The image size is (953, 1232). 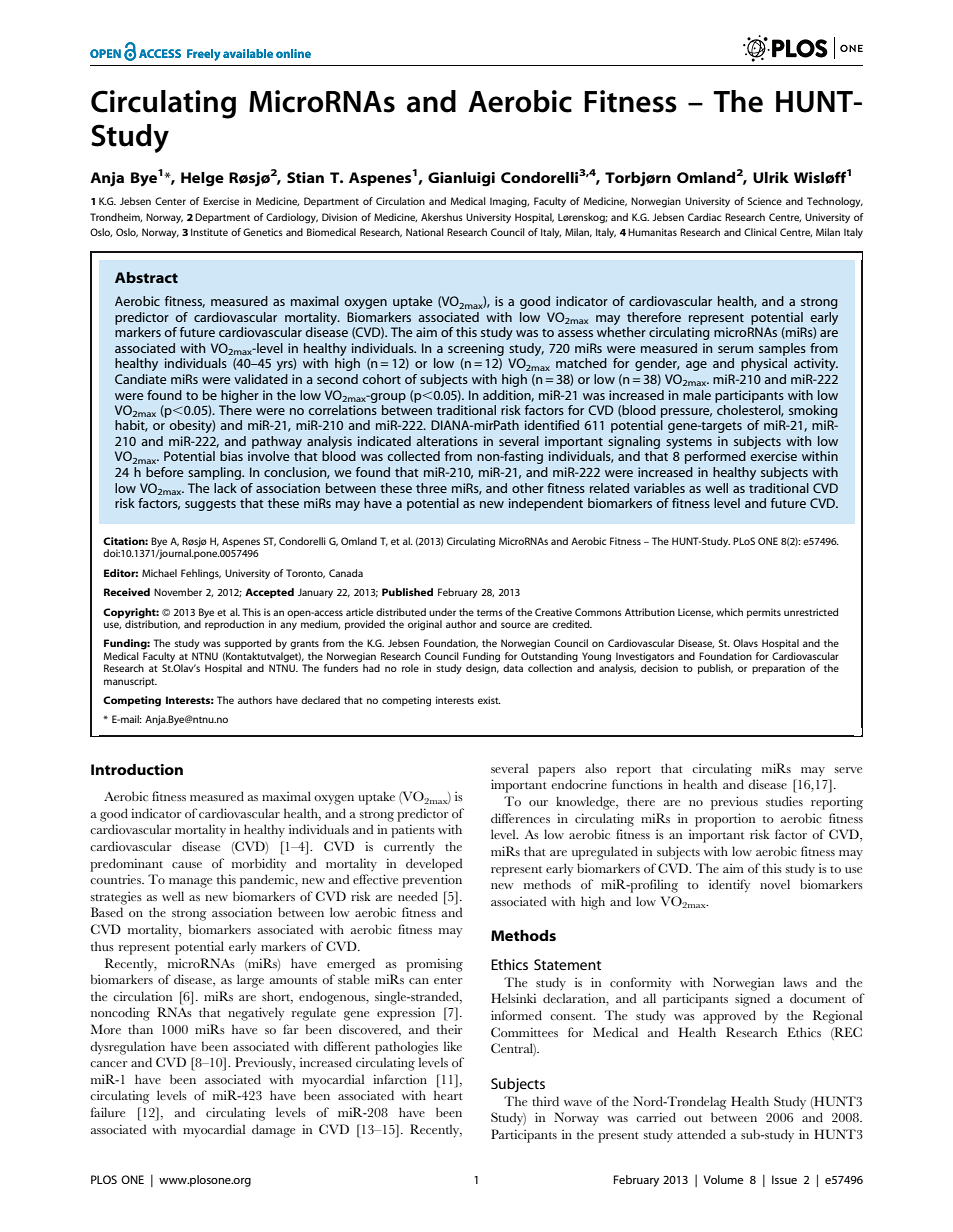 I want to click on damage, so click(x=273, y=1131).
